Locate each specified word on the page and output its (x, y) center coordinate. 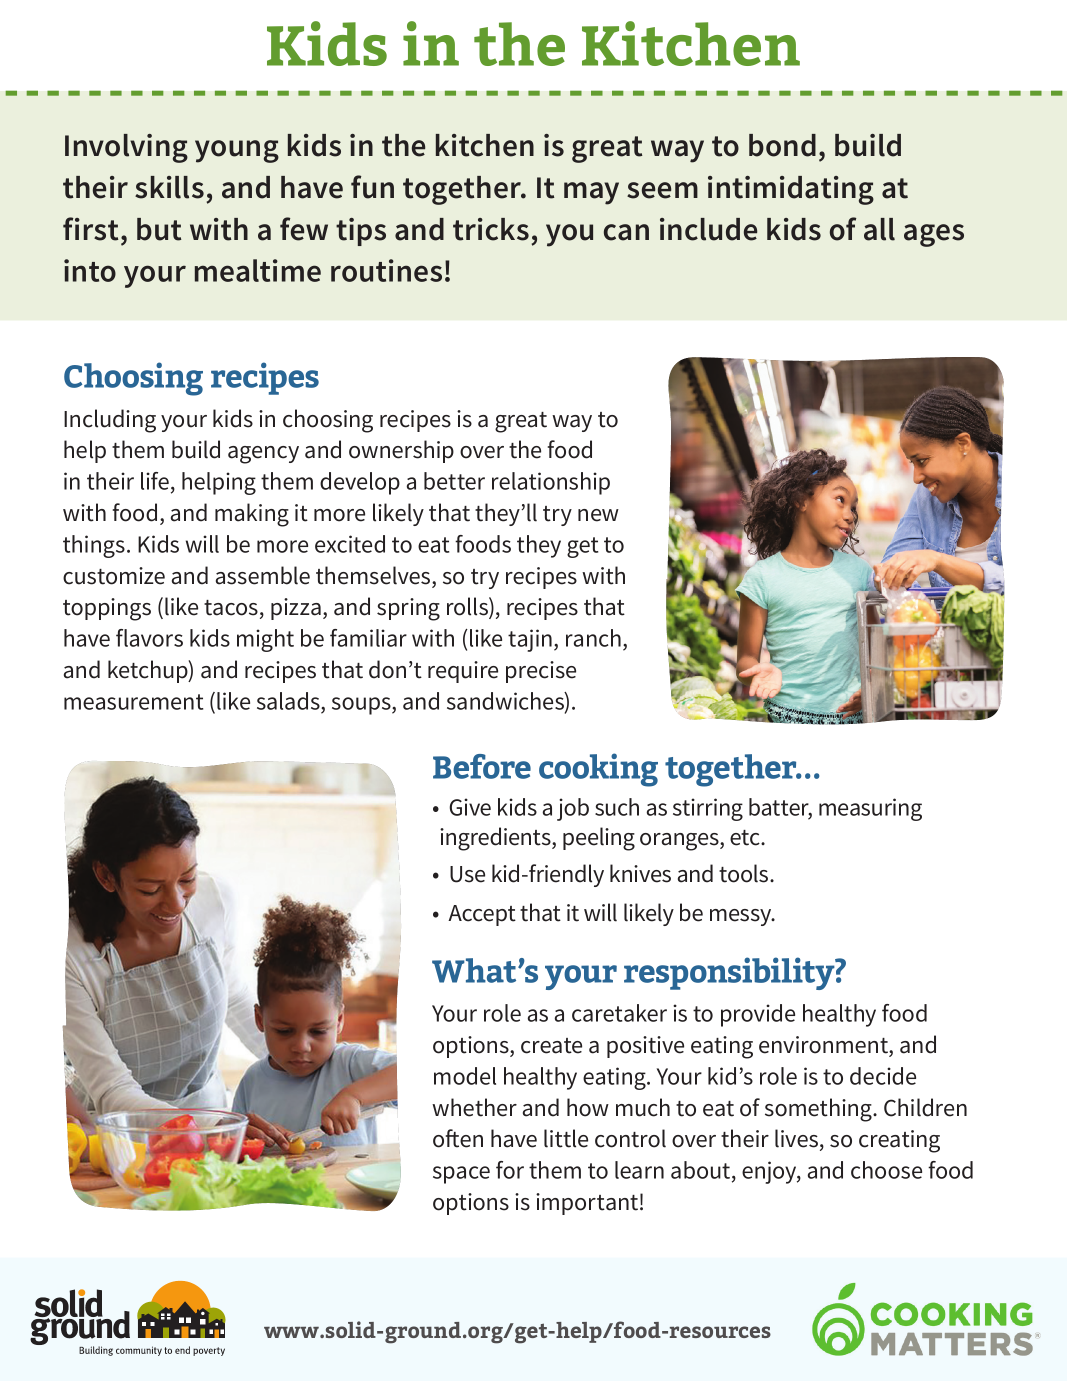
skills (169, 187)
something (819, 1110)
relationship (551, 483)
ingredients (496, 839)
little (566, 1138)
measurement (133, 702)
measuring (870, 809)
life (155, 481)
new (598, 515)
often (458, 1138)
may (591, 193)
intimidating (791, 190)
